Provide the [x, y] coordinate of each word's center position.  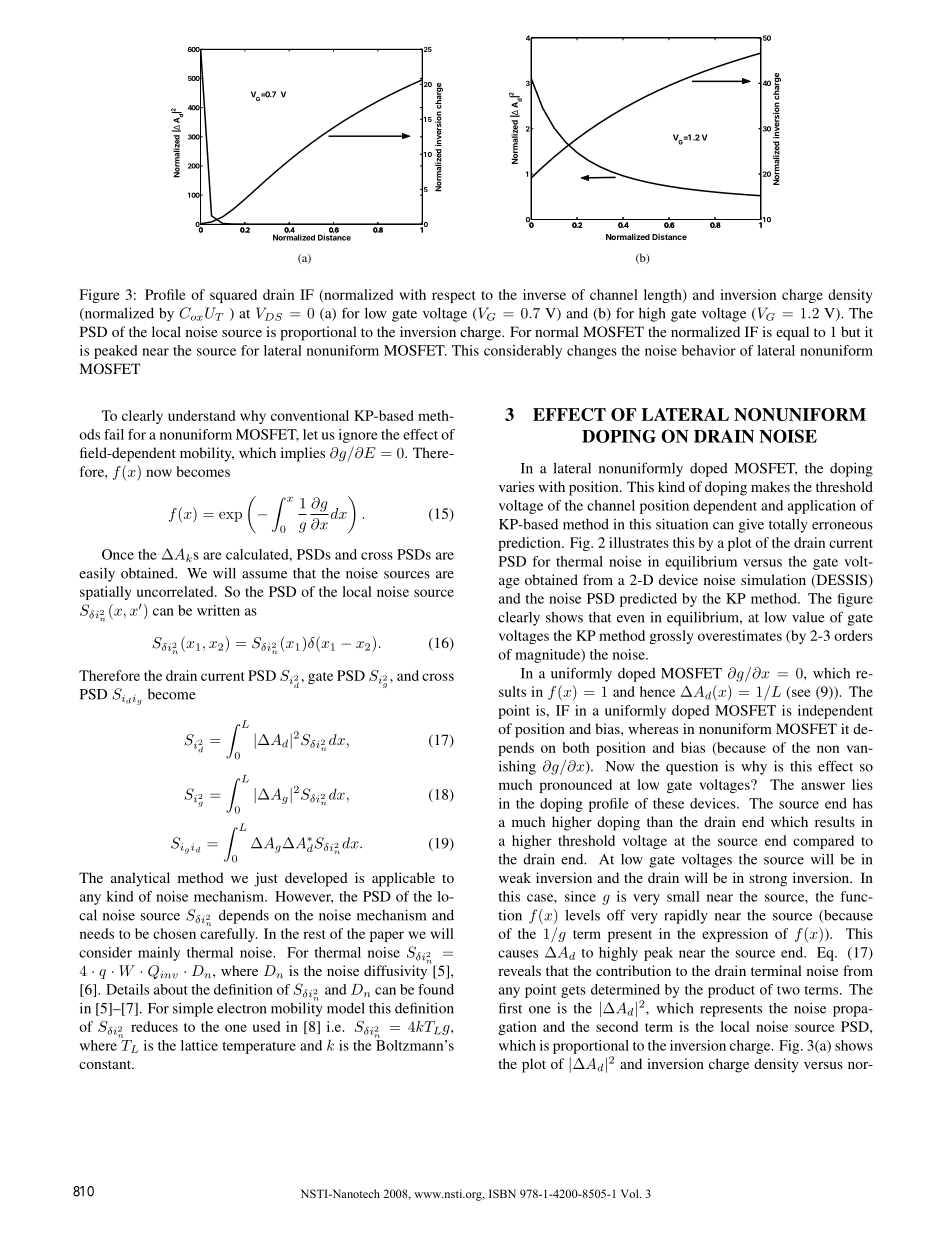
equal [792, 333]
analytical [140, 879]
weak [515, 877]
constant [106, 1064]
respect [453, 297]
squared [233, 296]
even [630, 619]
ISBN [502, 1193]
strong [768, 880]
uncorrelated [176, 591]
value [808, 617]
